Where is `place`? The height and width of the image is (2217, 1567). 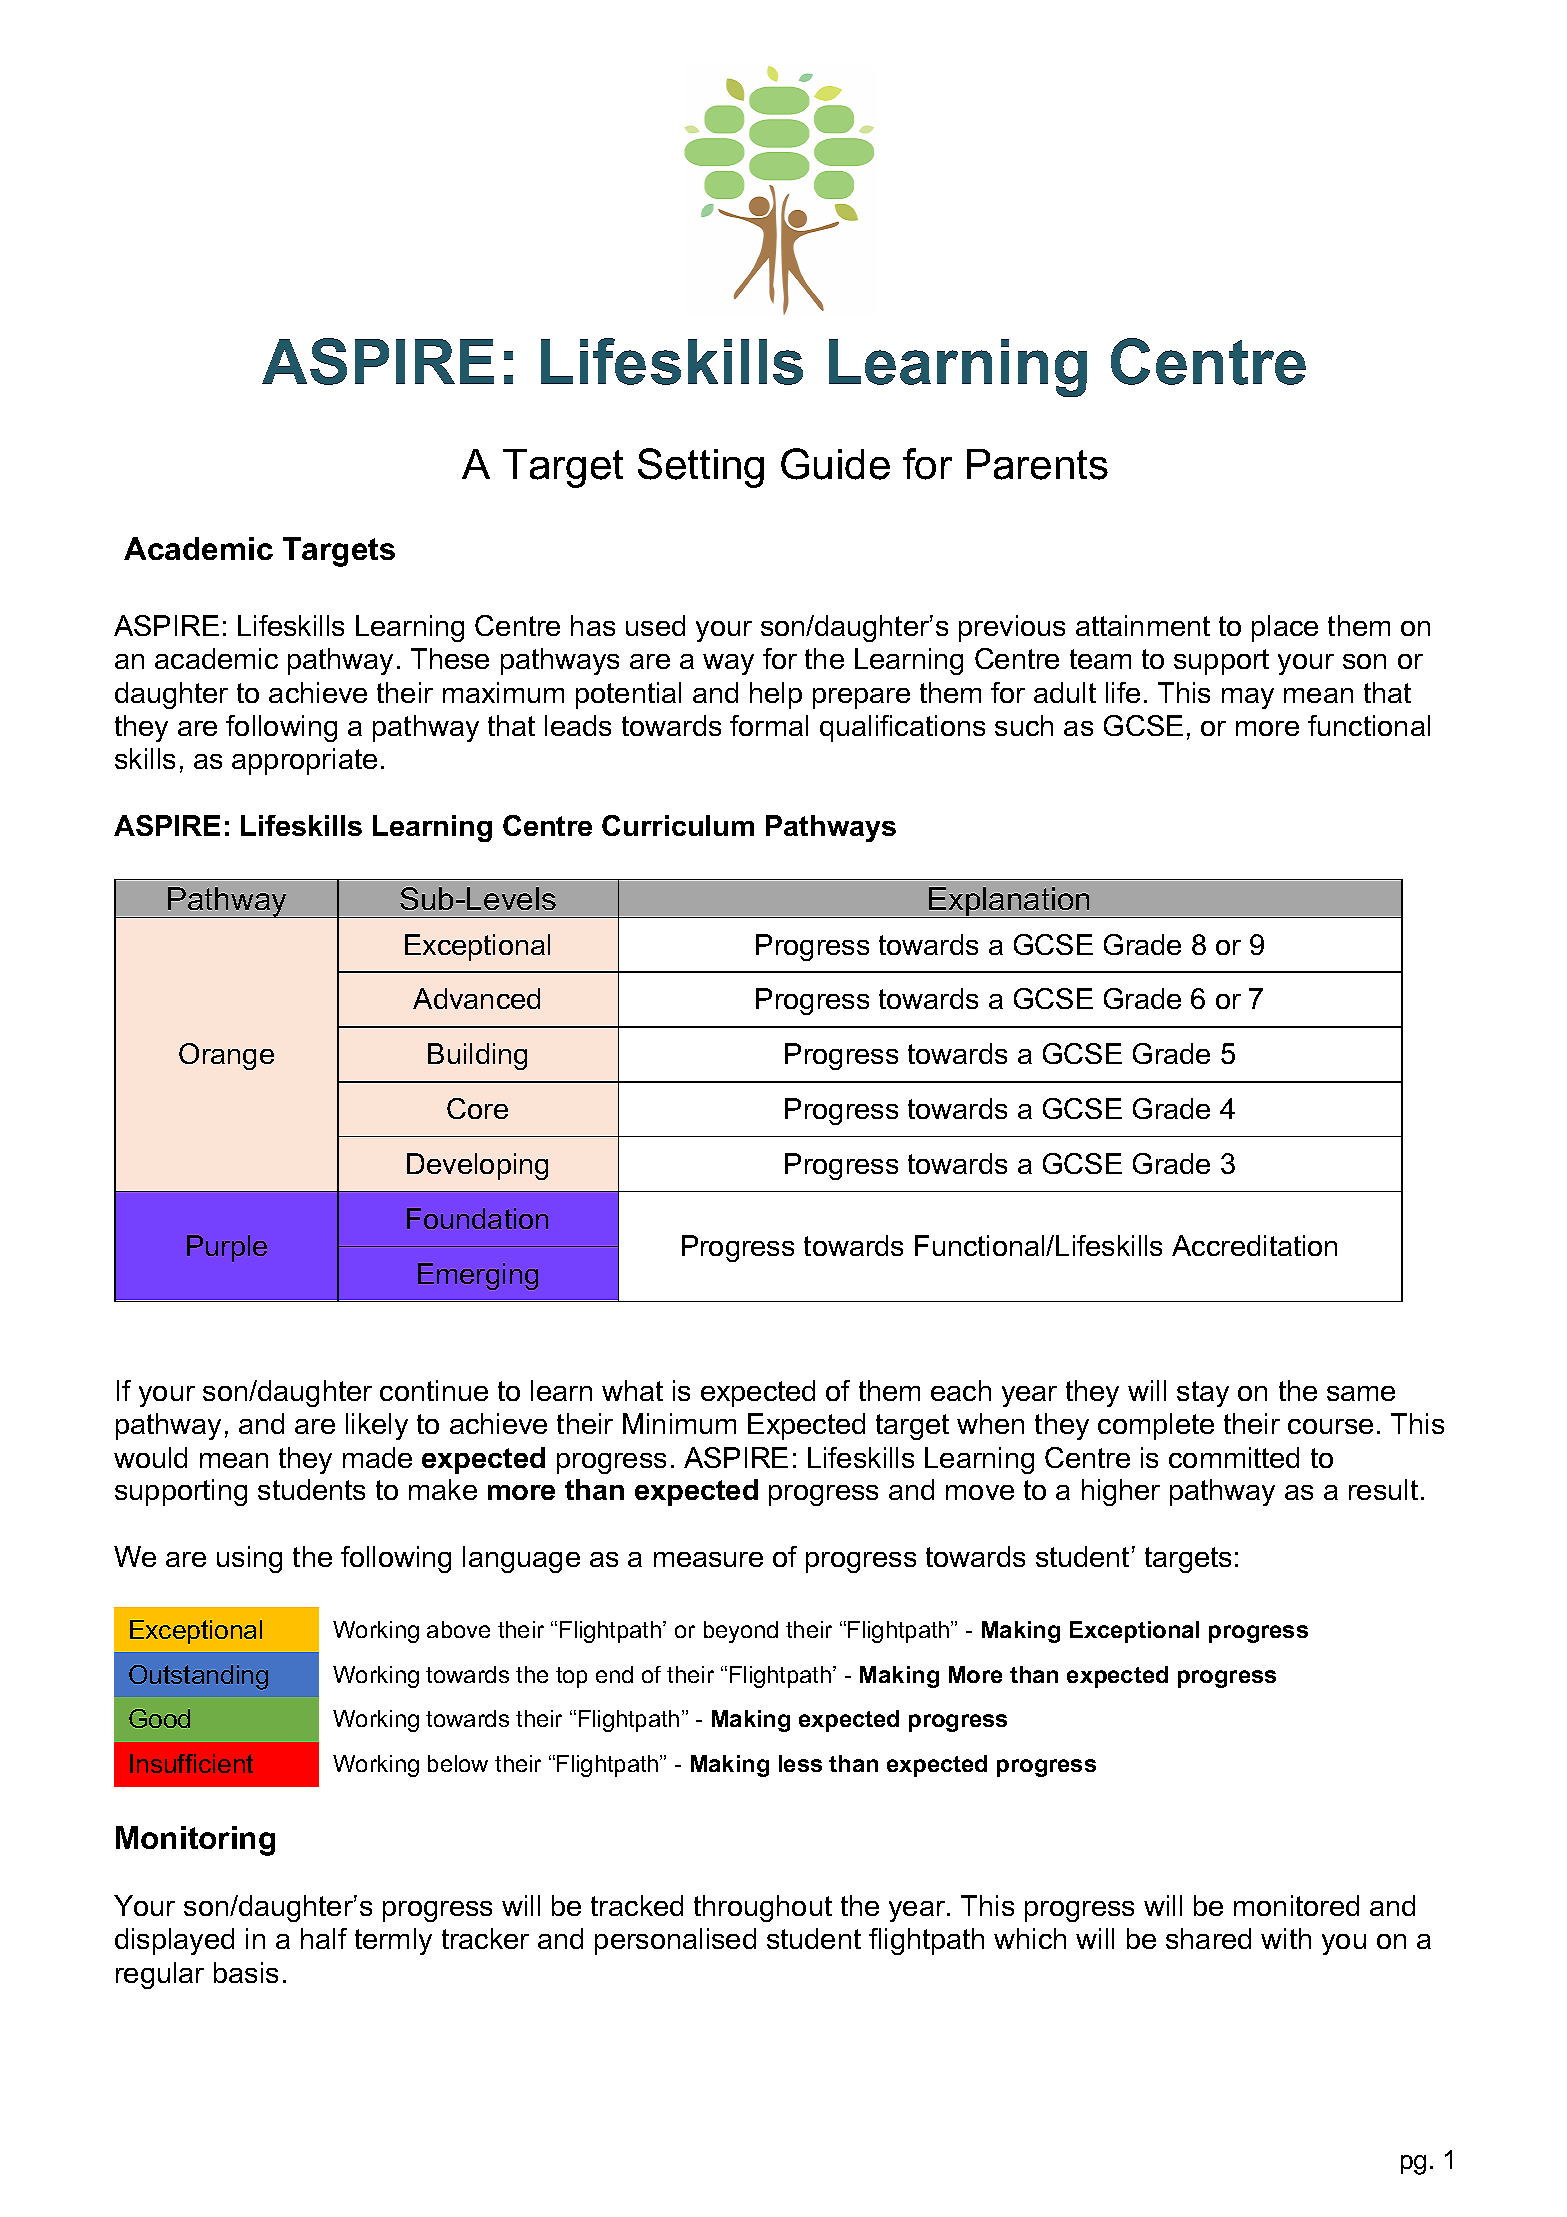 place is located at coordinates (1285, 628).
